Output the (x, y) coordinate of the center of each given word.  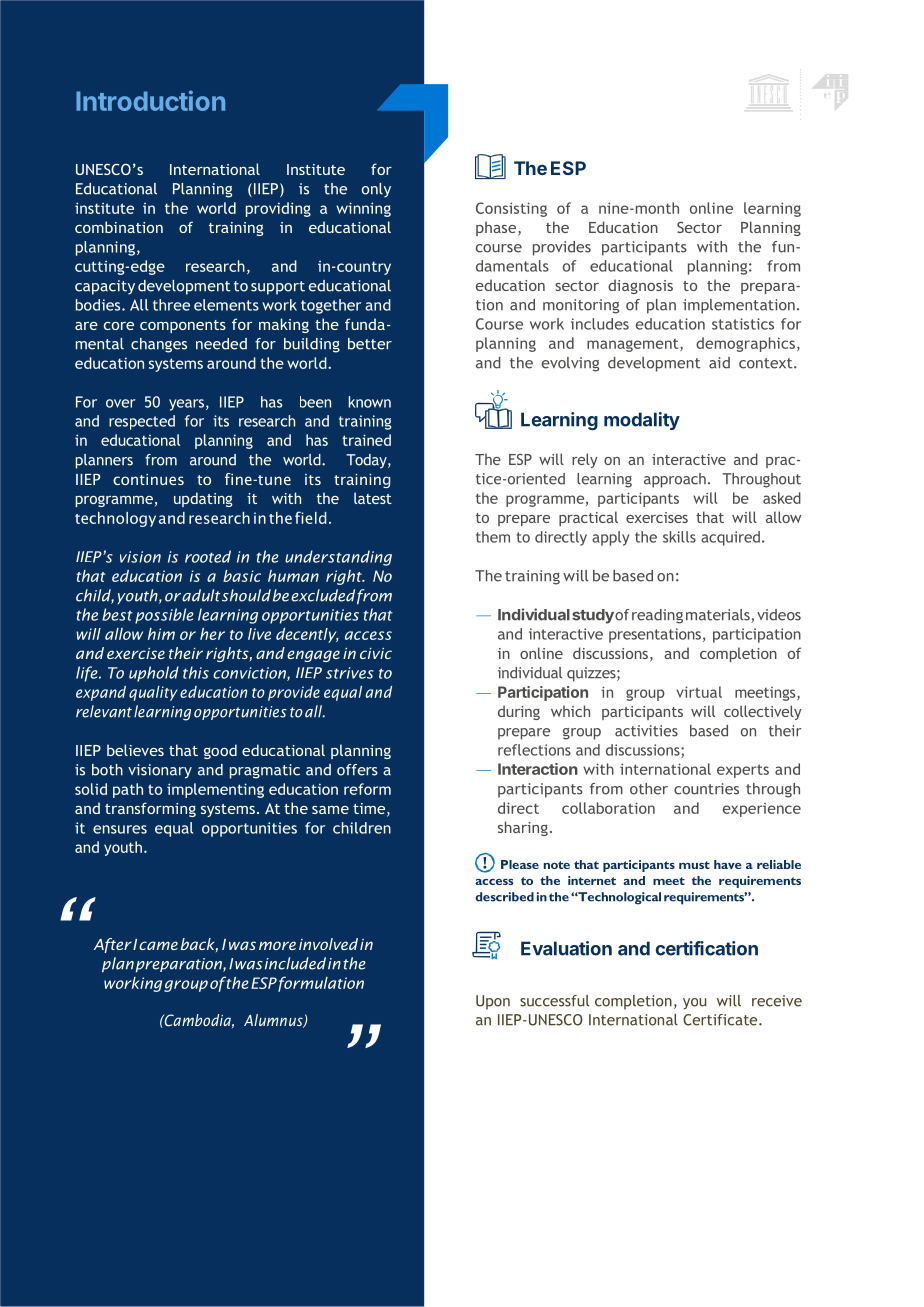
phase (497, 228)
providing (278, 209)
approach (675, 480)
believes (135, 750)
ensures (120, 829)
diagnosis (640, 286)
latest (373, 498)
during (519, 712)
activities (646, 731)
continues (148, 479)
